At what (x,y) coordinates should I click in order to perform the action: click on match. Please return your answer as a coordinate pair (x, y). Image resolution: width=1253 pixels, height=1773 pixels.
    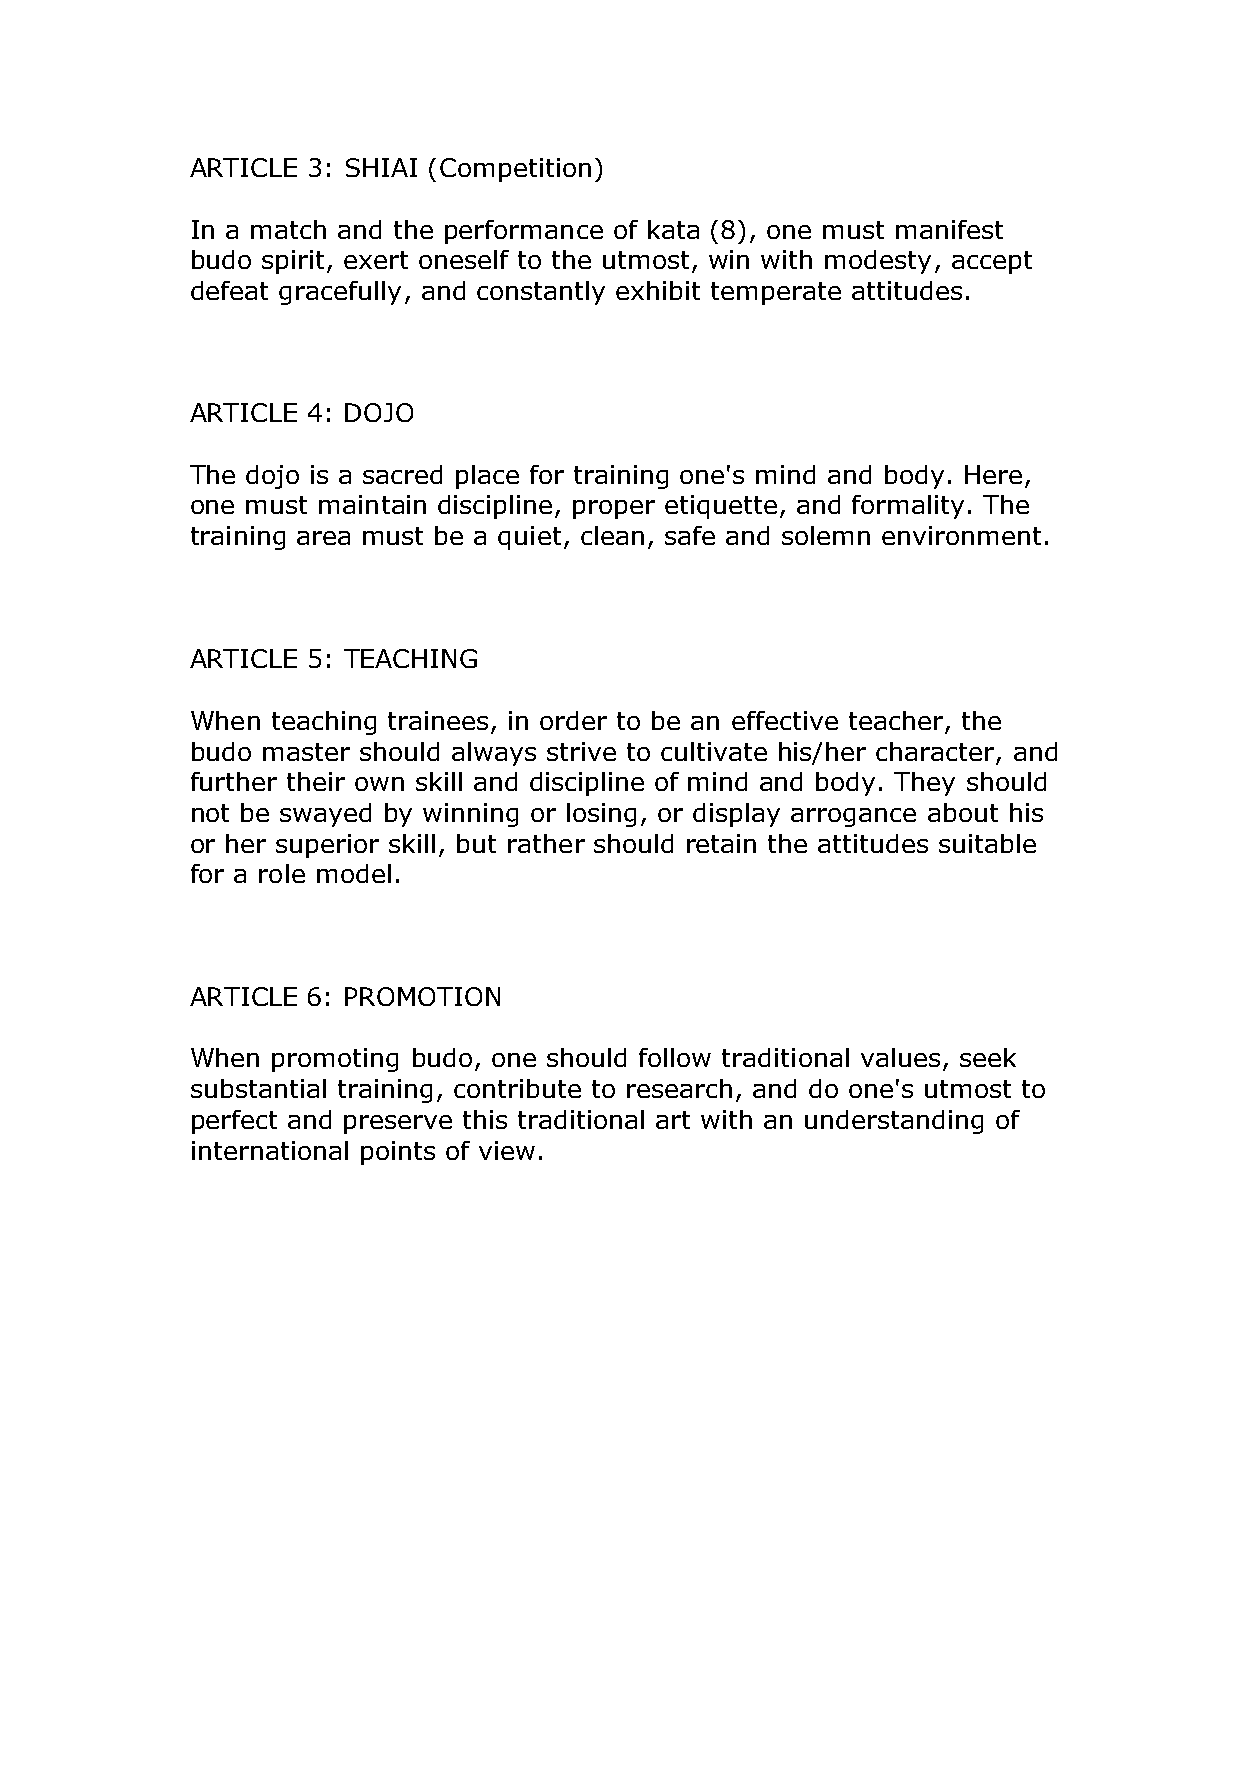
    Looking at the image, I should click on (288, 229).
